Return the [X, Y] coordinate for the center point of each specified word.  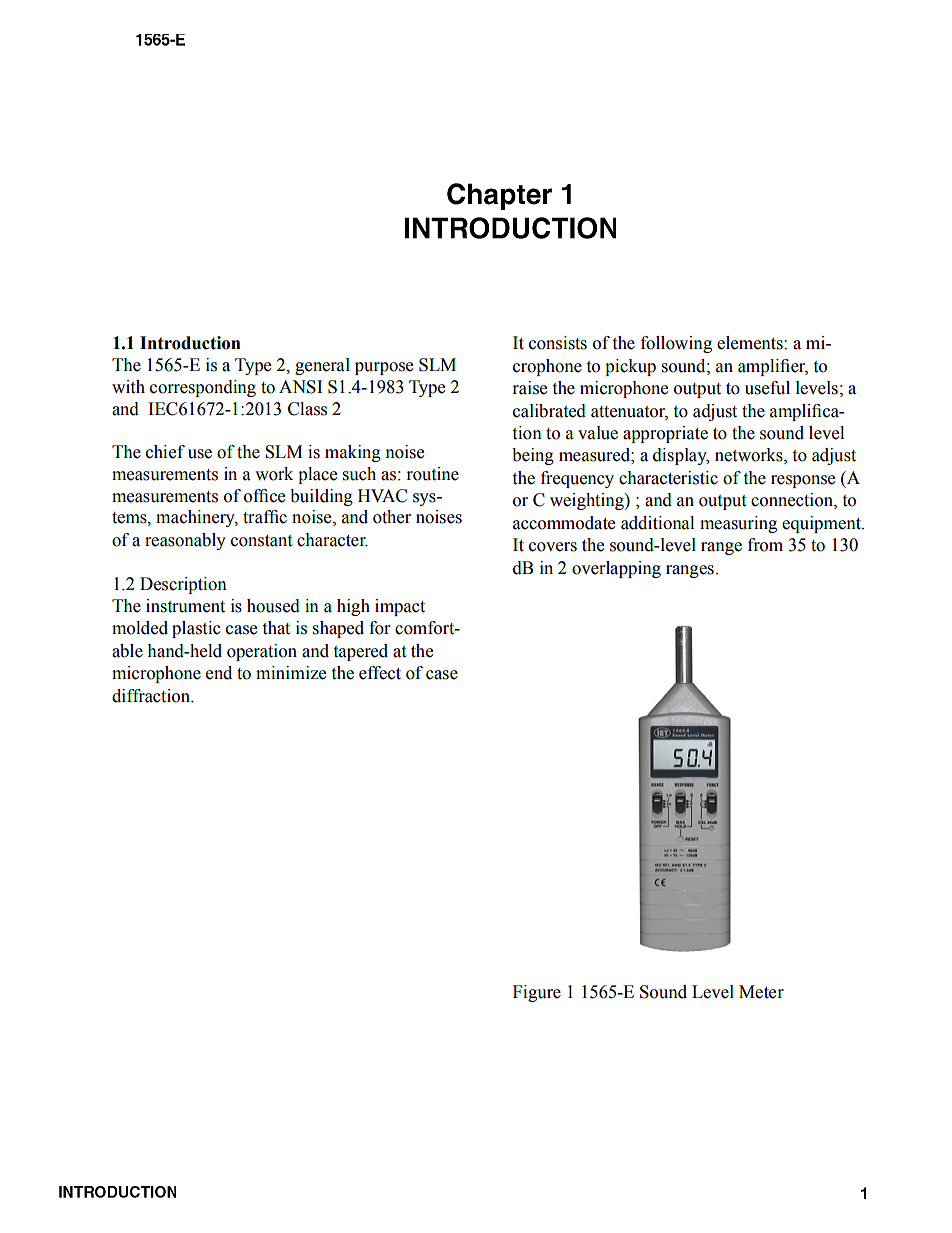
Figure [537, 993]
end [219, 673]
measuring [738, 524]
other [392, 517]
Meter [761, 992]
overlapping [616, 569]
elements [751, 343]
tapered [361, 652]
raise [530, 388]
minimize [291, 673]
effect [380, 673]
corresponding [203, 388]
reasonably [185, 541]
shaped [338, 629]
